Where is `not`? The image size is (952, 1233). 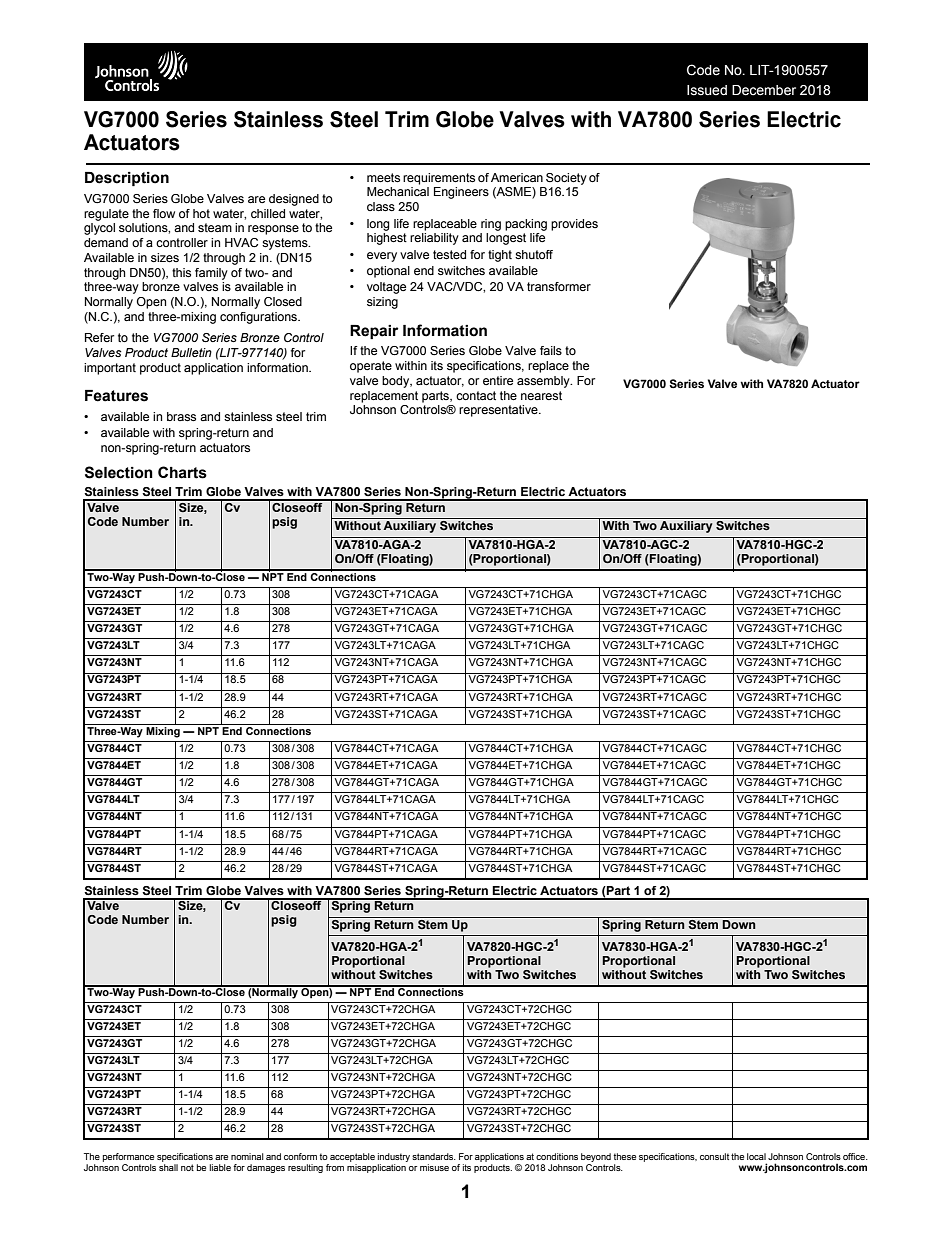
not is located at coordinates (187, 1167).
